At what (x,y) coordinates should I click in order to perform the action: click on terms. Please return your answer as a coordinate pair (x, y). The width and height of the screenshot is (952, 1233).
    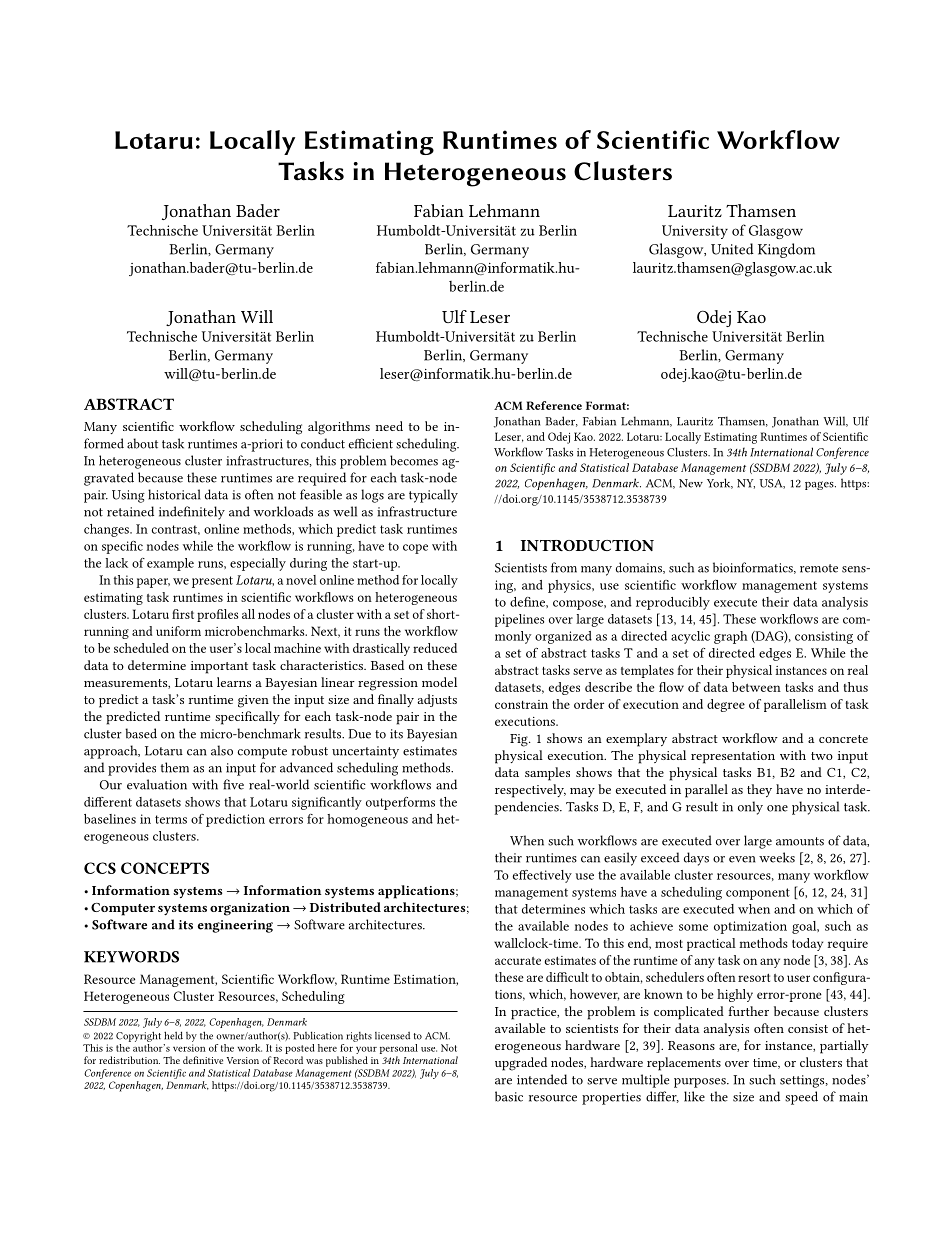
    Looking at the image, I should click on (171, 819).
